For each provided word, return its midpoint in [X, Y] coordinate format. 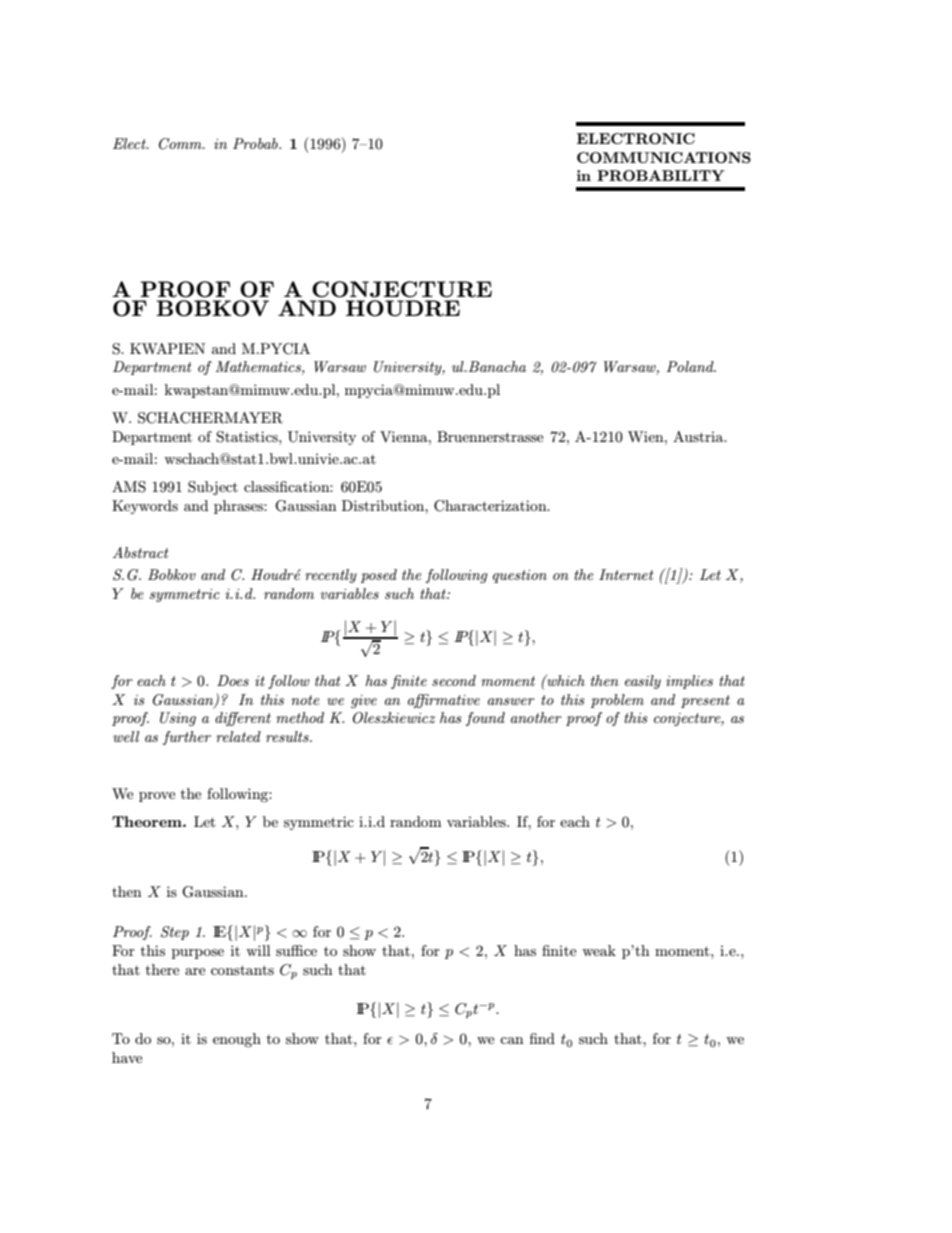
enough [237, 1040]
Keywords [145, 507]
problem [617, 701]
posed [379, 576]
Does [233, 680]
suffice [296, 950]
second [454, 680]
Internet [626, 574]
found [485, 719]
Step [175, 933]
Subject [213, 488]
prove [157, 797]
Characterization [491, 506]
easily [643, 682]
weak [599, 950]
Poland [691, 366]
